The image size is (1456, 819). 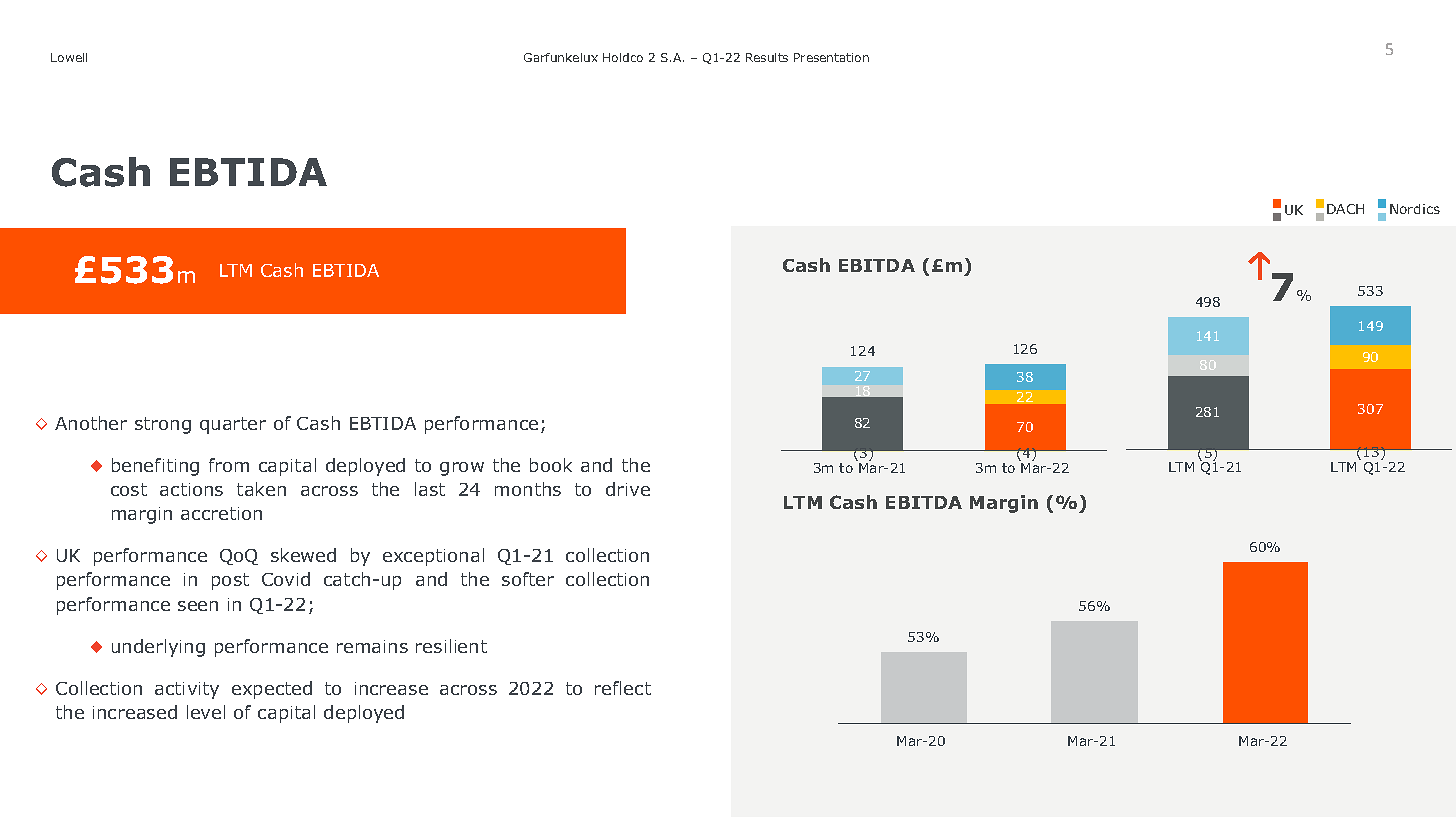 I want to click on DACH, so click(x=1345, y=209).
